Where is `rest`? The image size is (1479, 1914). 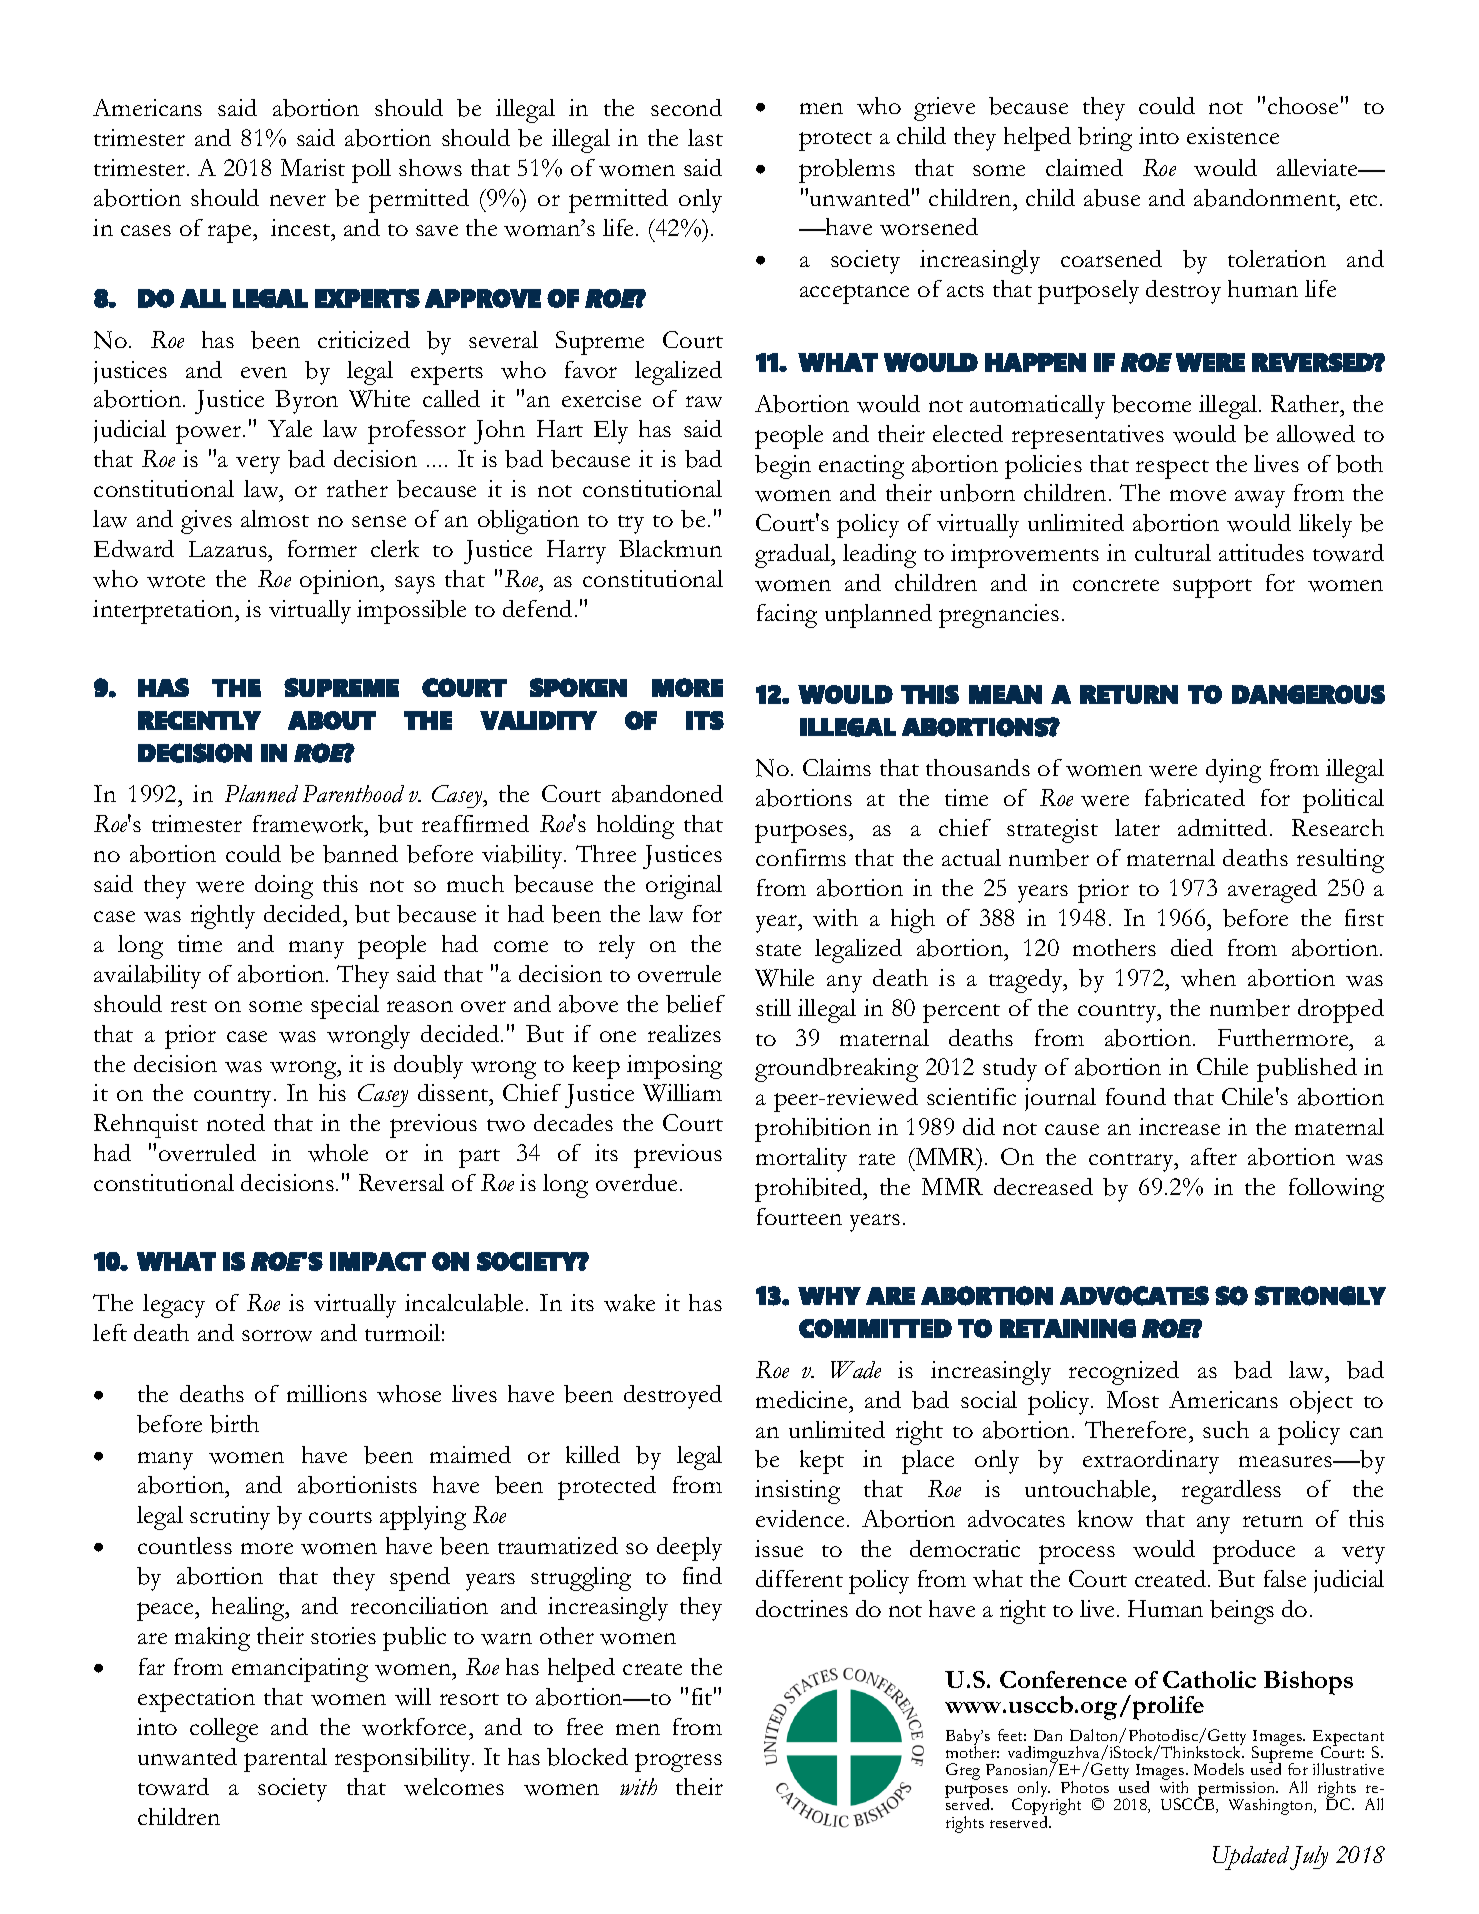
rest is located at coordinates (189, 1006).
